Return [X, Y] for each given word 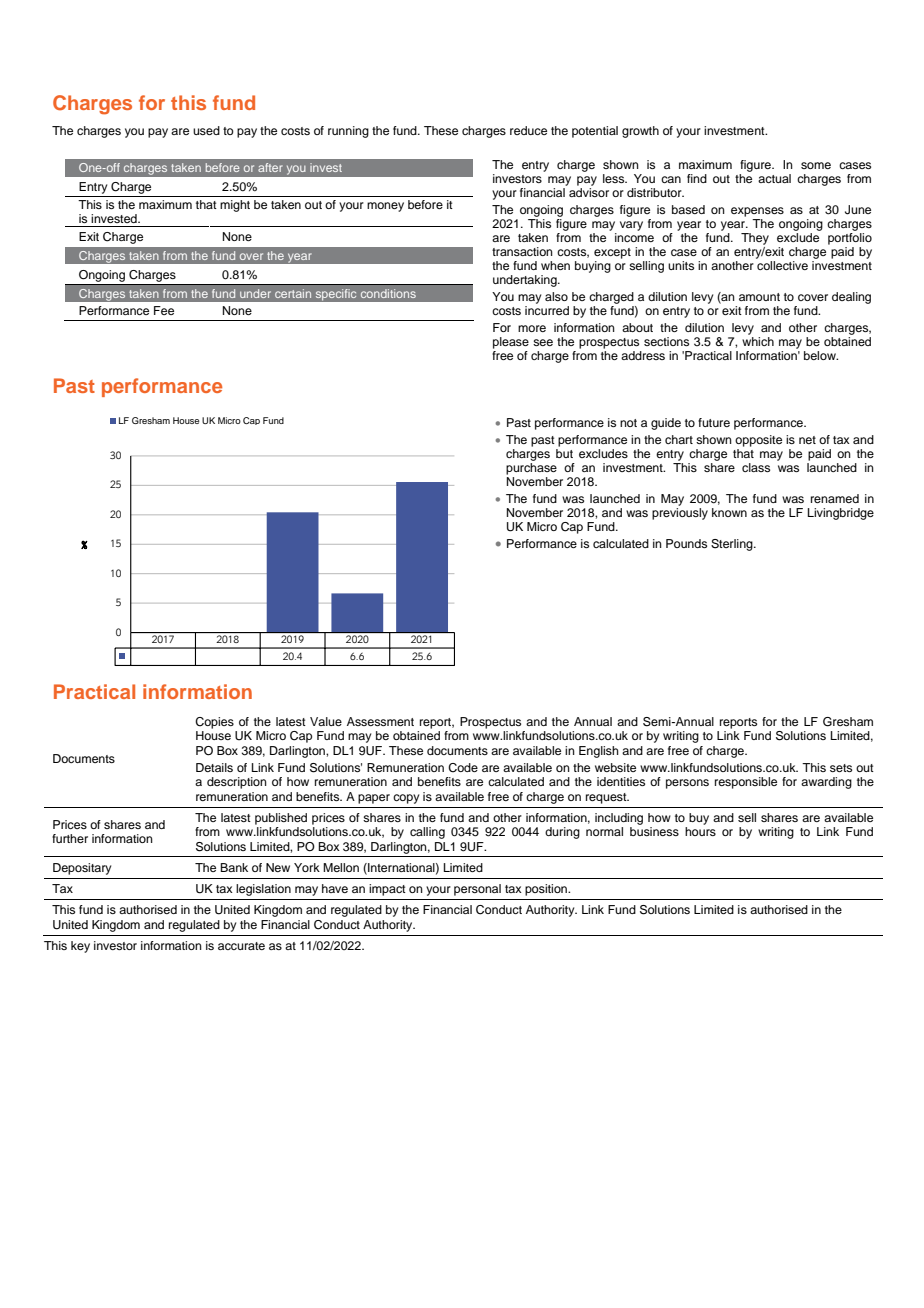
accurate [241, 946]
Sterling [733, 545]
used [206, 130]
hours [700, 831]
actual [774, 178]
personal [477, 890]
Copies [214, 723]
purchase [531, 467]
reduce [528, 130]
